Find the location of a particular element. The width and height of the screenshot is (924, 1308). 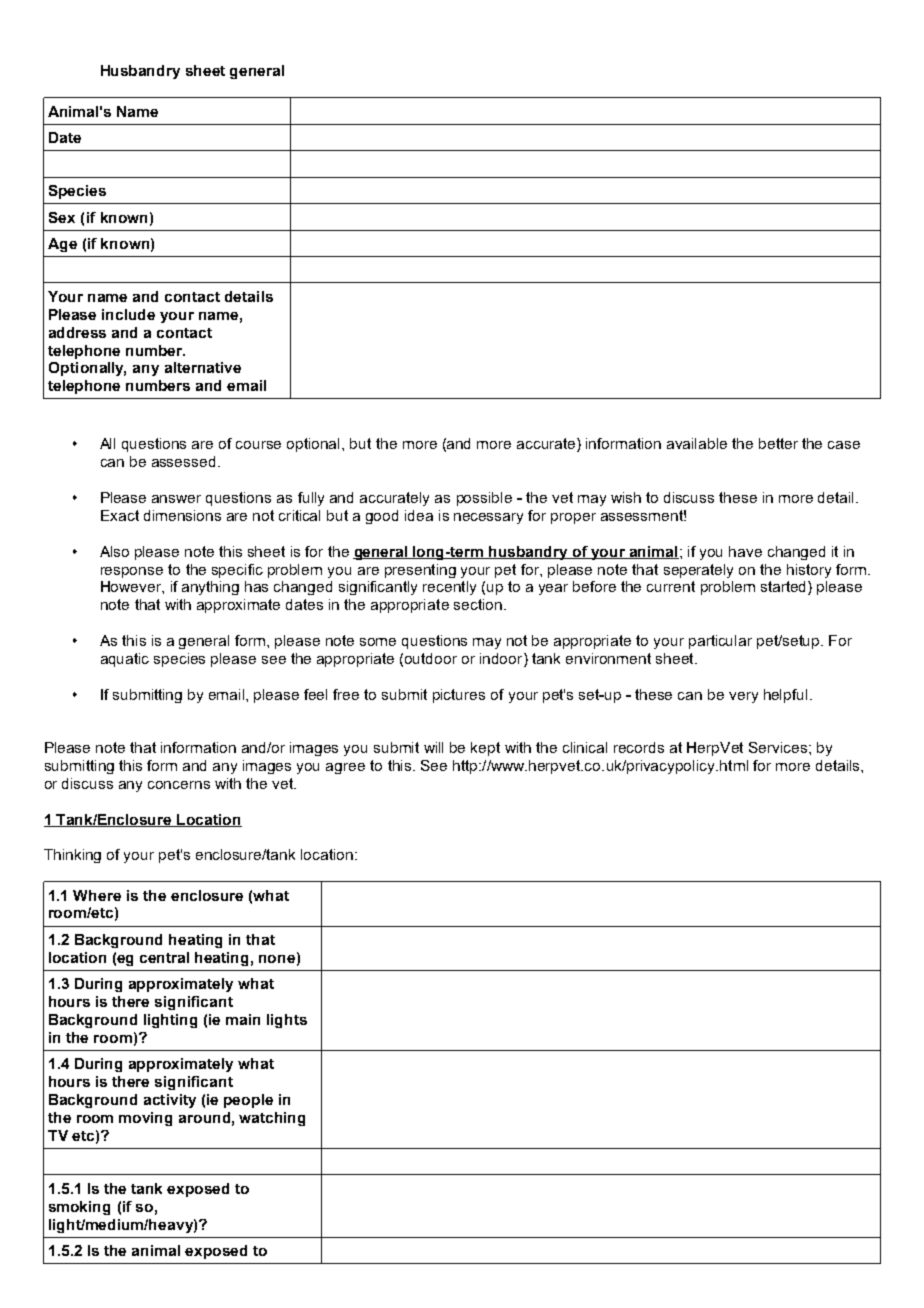

Services is located at coordinates (778, 747).
